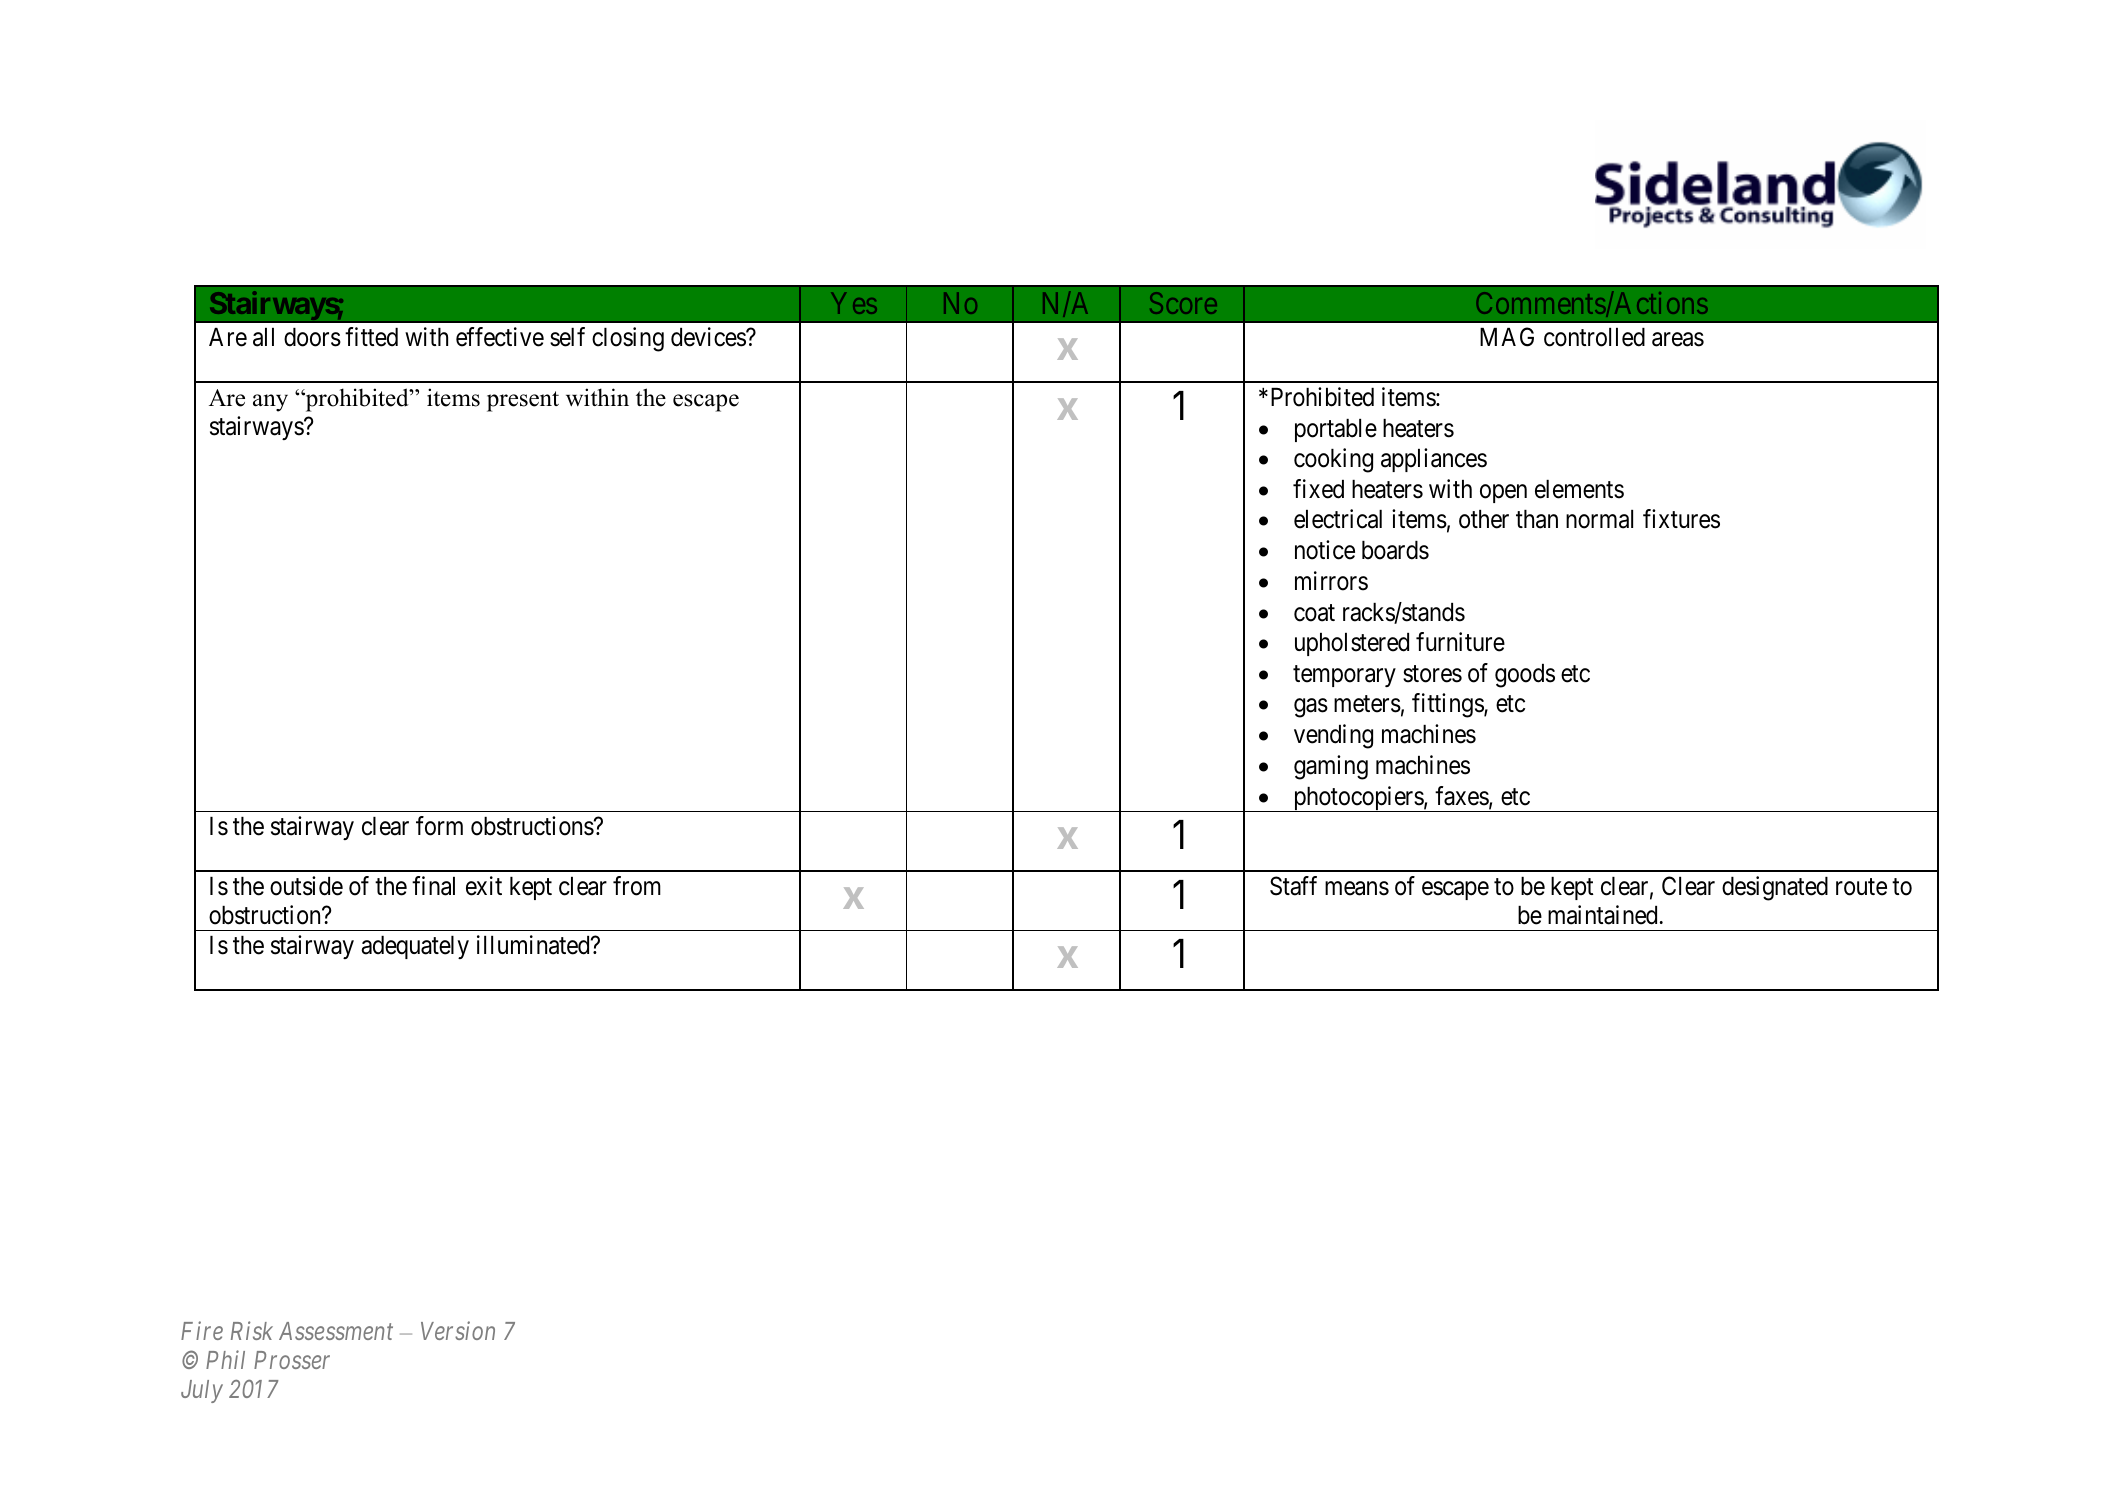 Image resolution: width=2112 pixels, height=1494 pixels. I want to click on controlled, so click(1594, 337).
